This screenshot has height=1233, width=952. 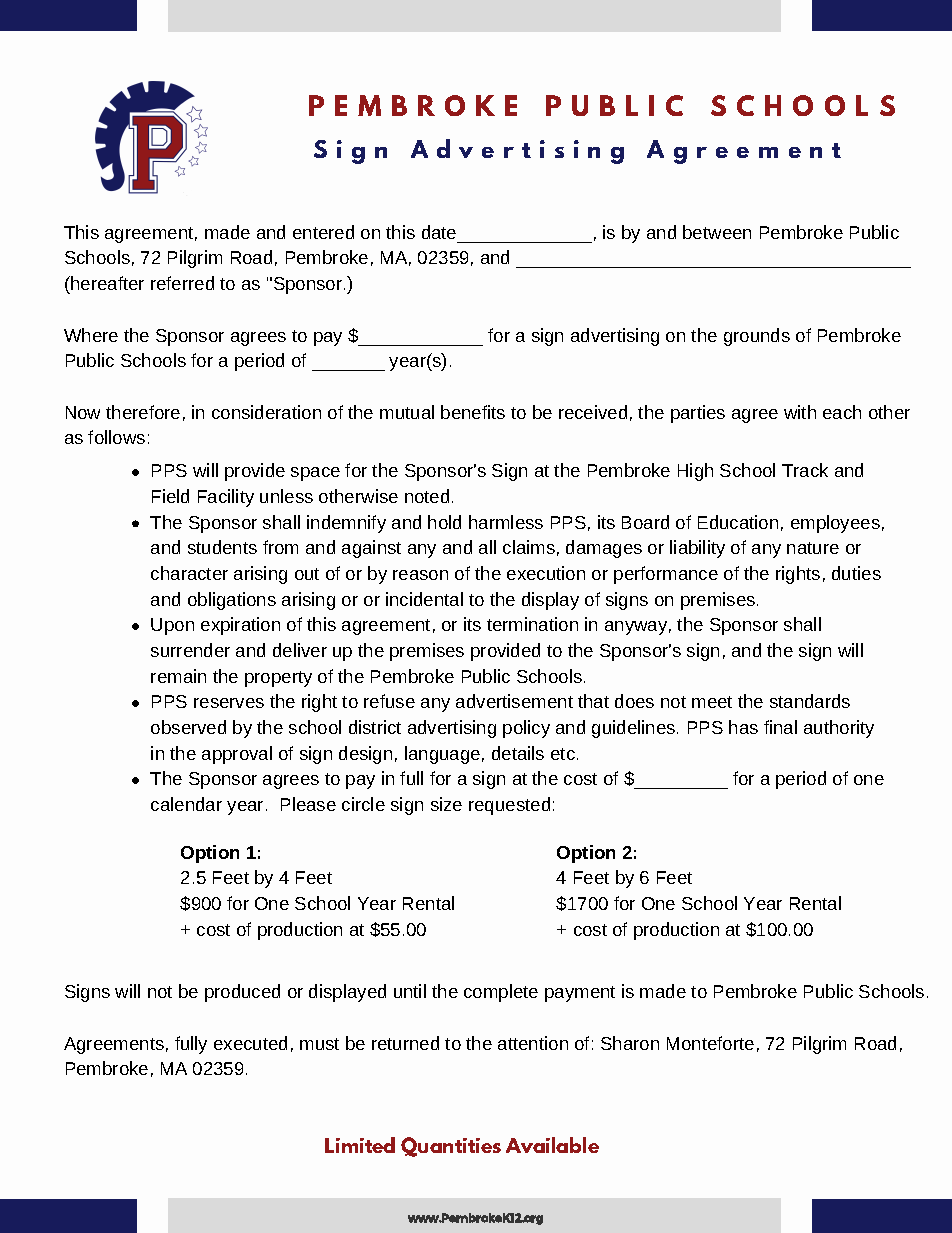 I want to click on executed, so click(x=250, y=1043).
